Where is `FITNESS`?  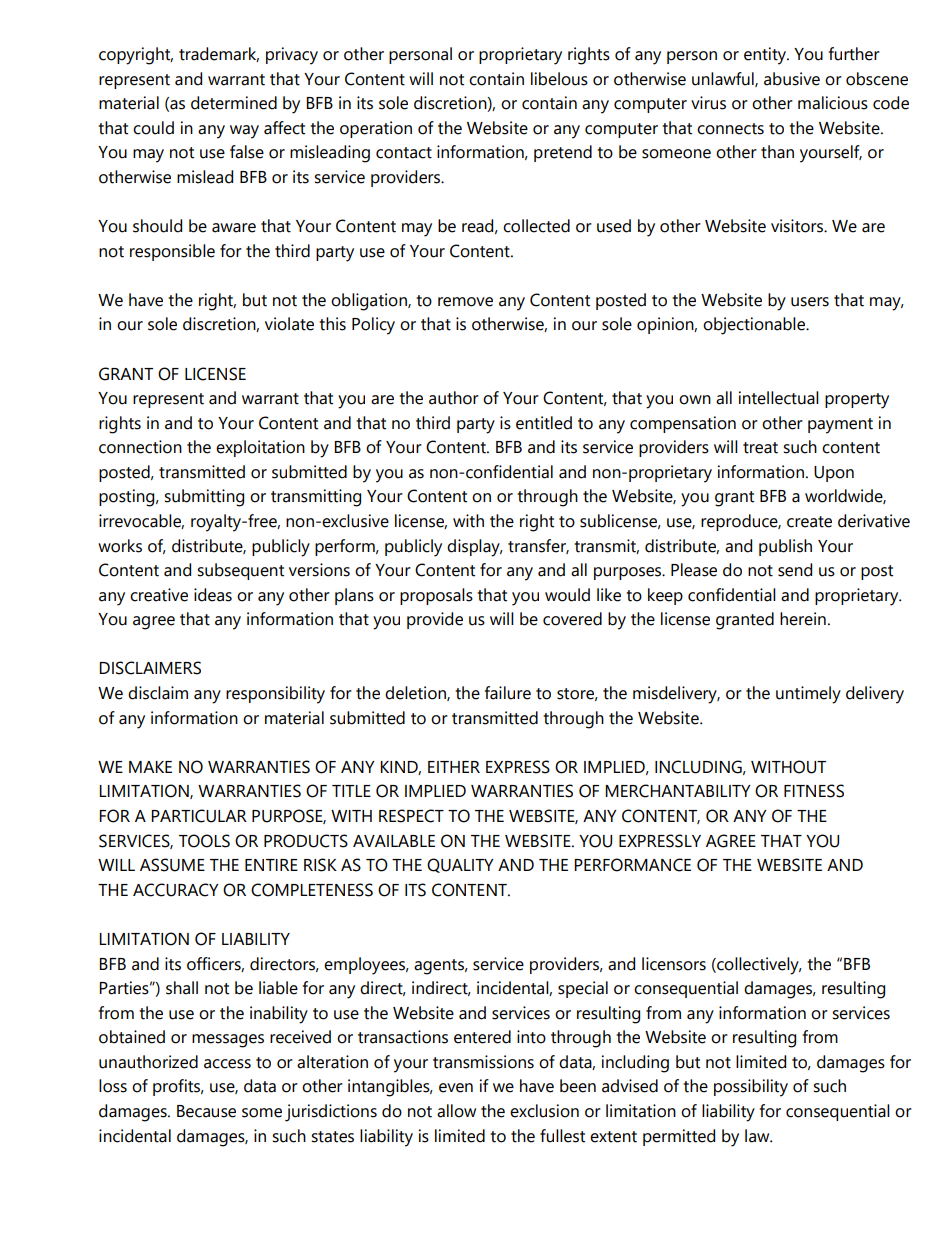
FITNESS is located at coordinates (814, 791).
